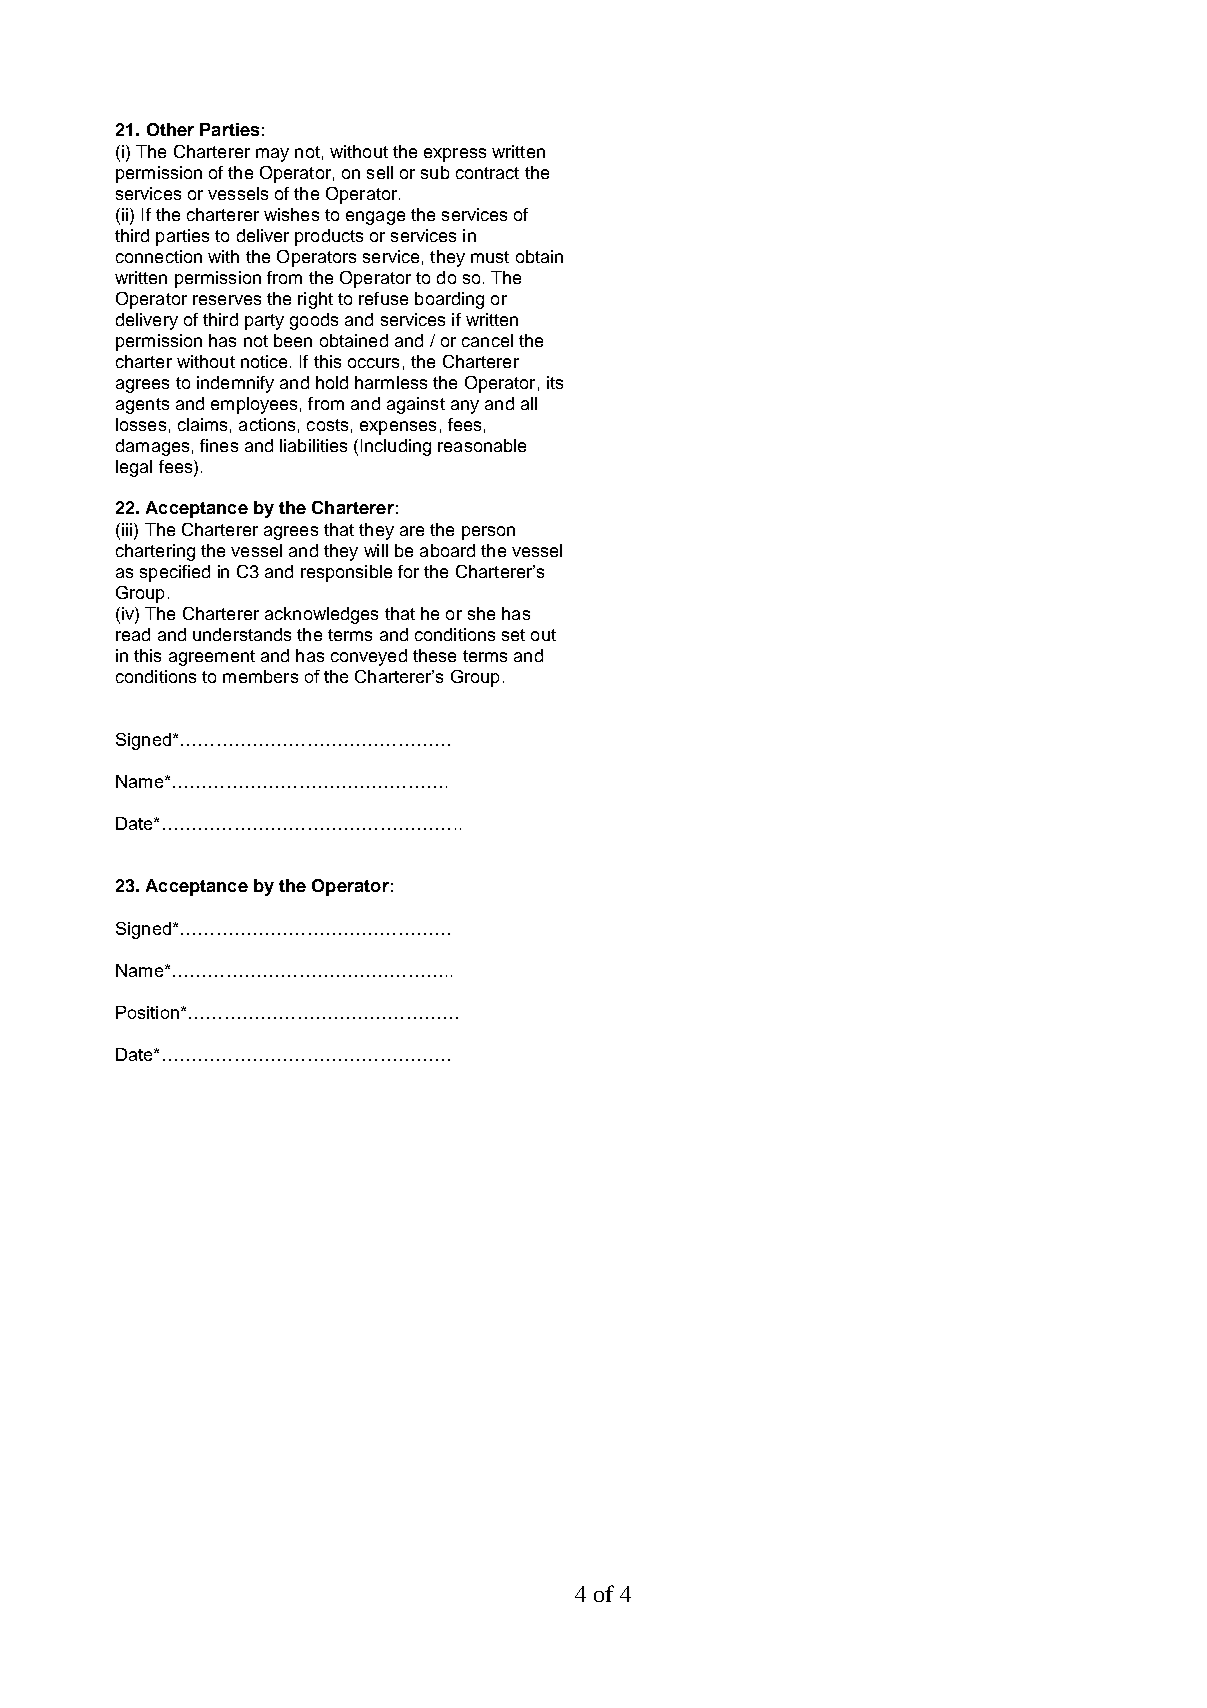 The height and width of the screenshot is (1708, 1207). I want to click on set, so click(513, 635).
